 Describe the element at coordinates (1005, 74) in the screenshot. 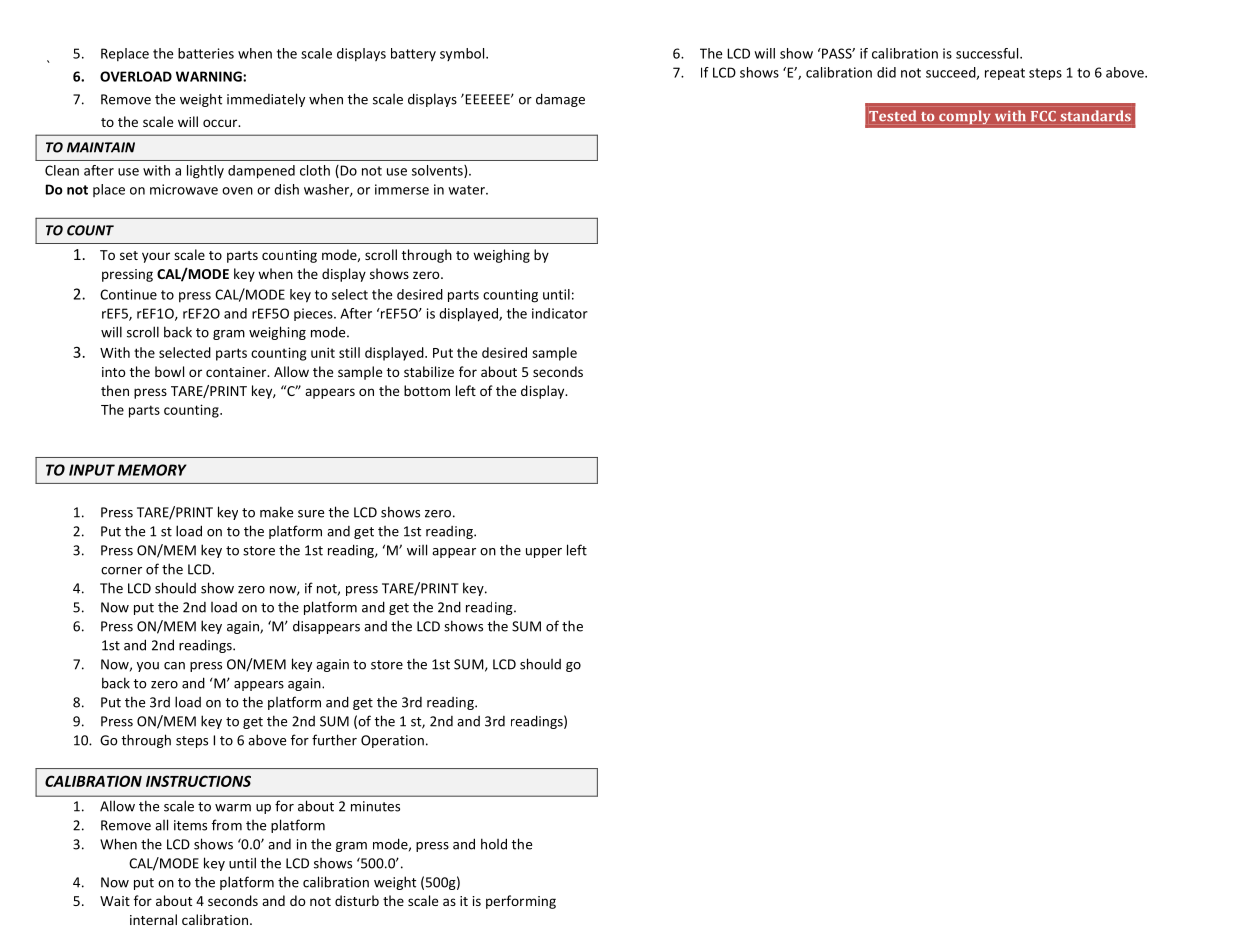

I see `repeat` at that location.
